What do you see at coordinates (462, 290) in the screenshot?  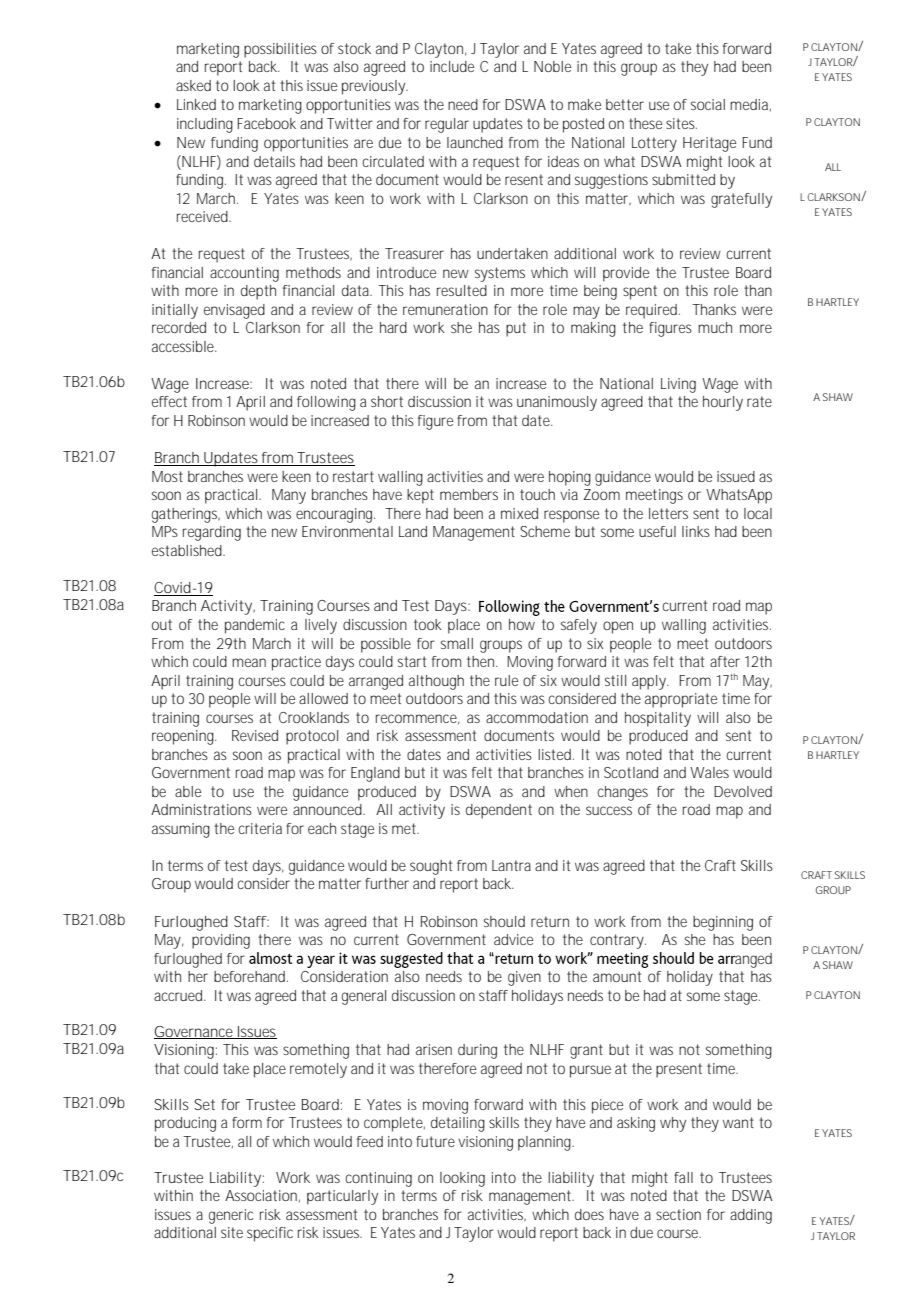 I see `resulted` at bounding box center [462, 290].
